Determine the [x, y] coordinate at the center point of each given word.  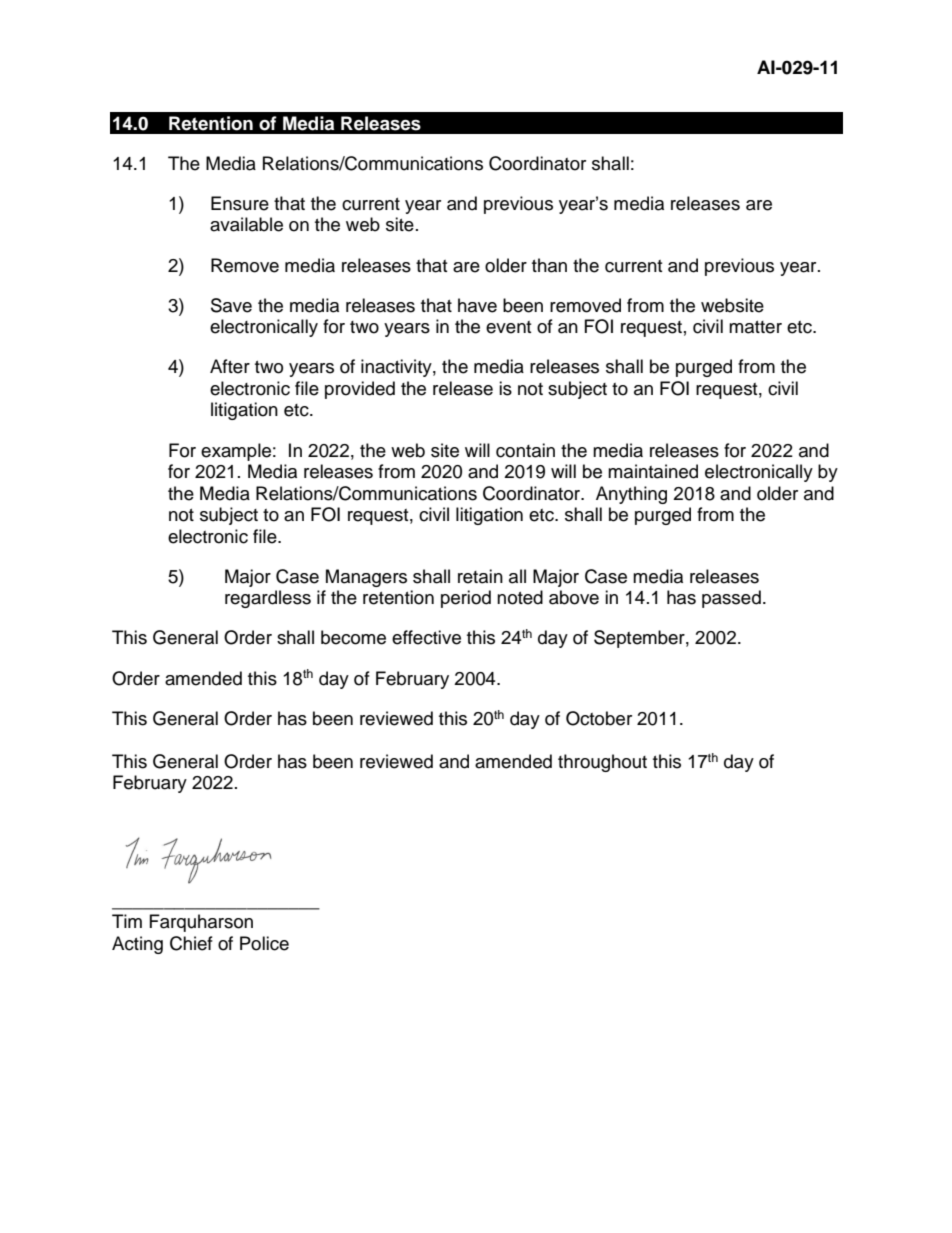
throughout [602, 763]
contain [525, 450]
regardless [268, 599]
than [549, 265]
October [599, 718]
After [230, 366]
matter [755, 327]
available [246, 224]
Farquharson [201, 923]
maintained [653, 471]
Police [264, 943]
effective [426, 637]
